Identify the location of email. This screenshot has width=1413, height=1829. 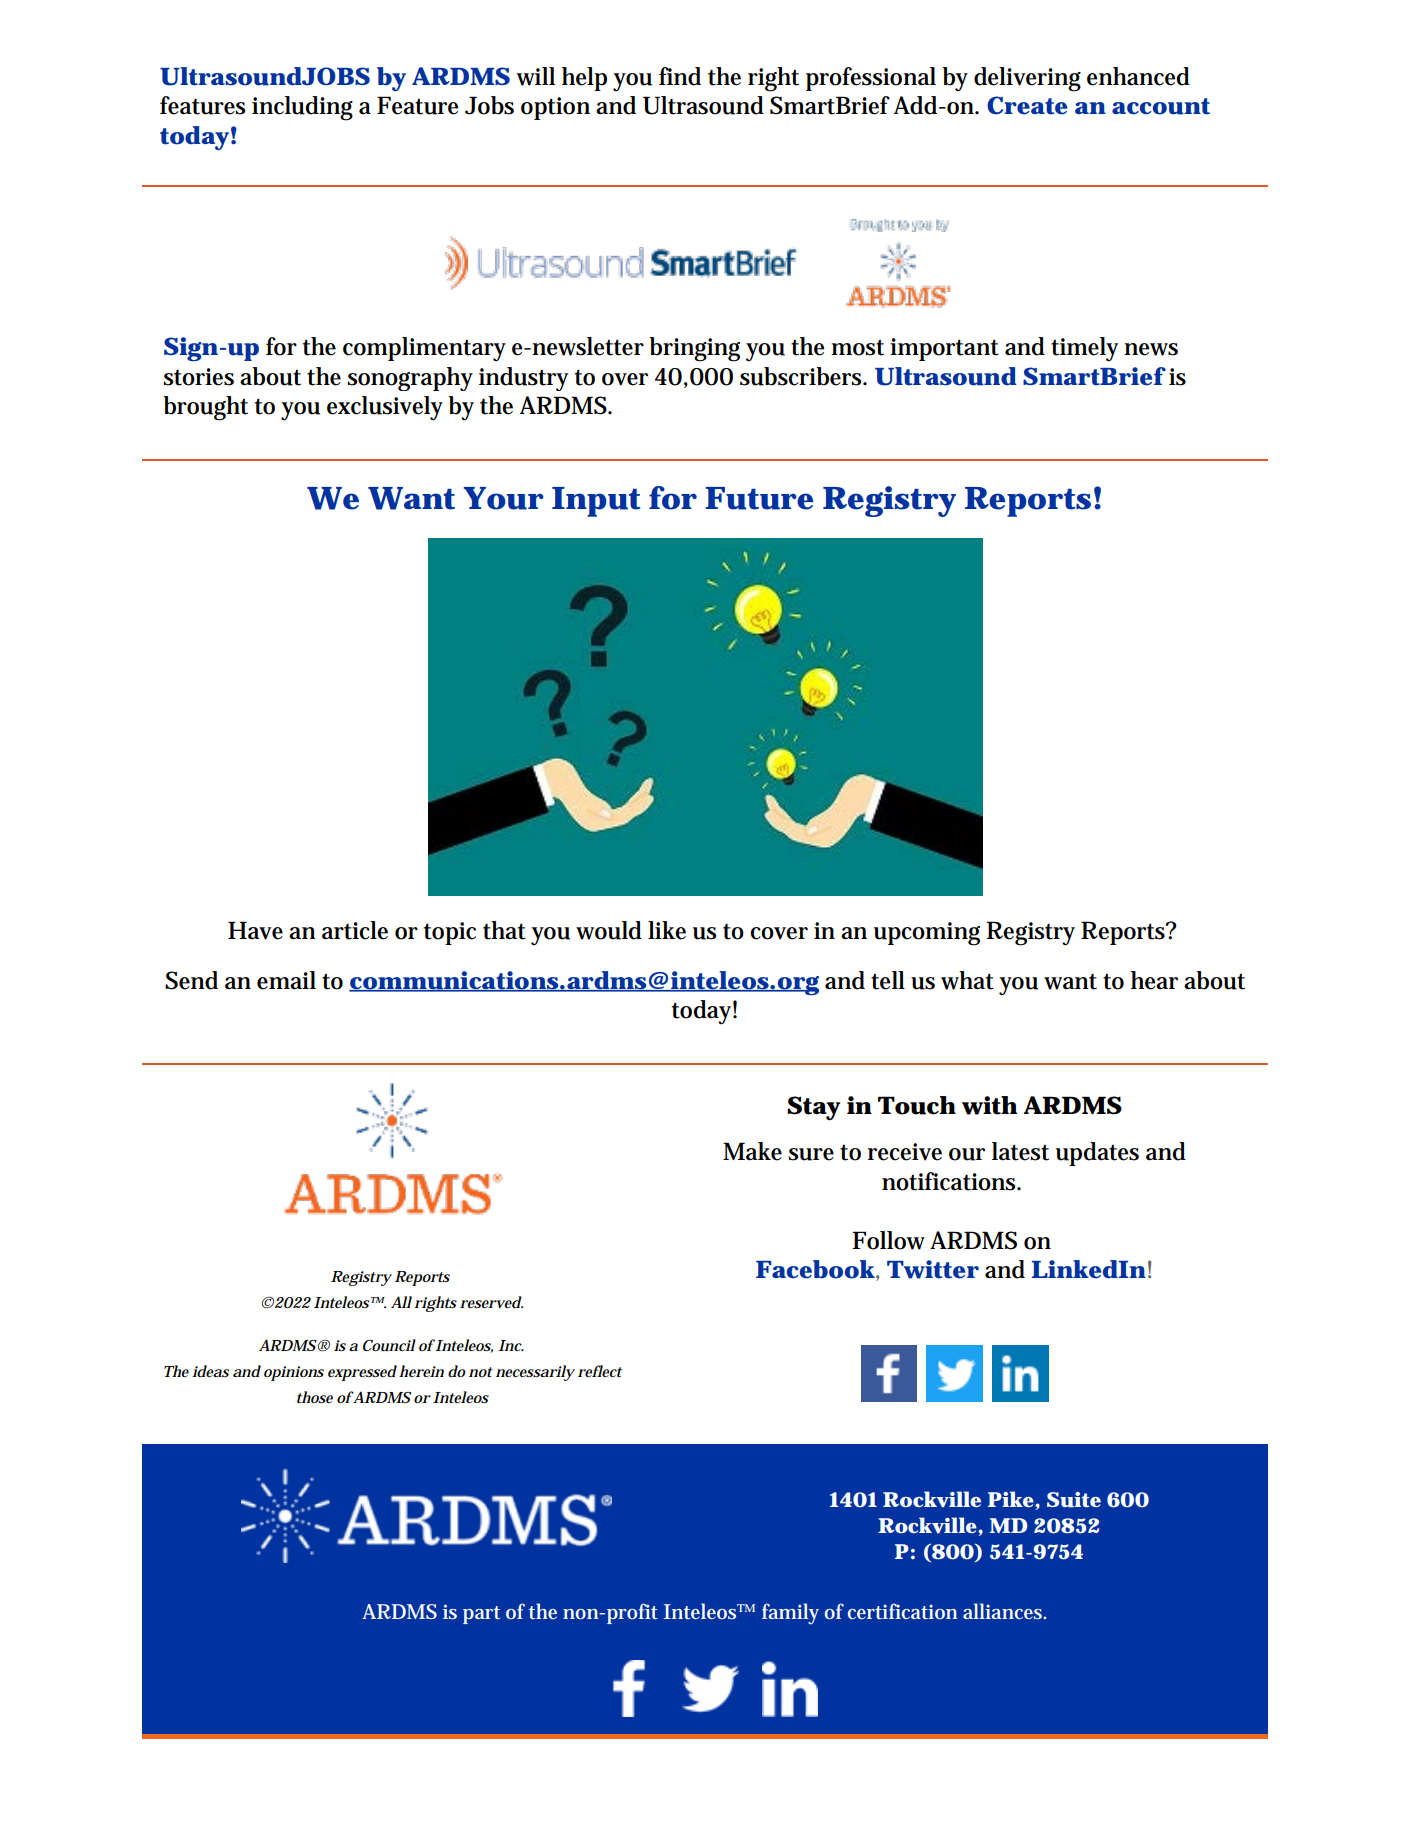
(286, 980).
